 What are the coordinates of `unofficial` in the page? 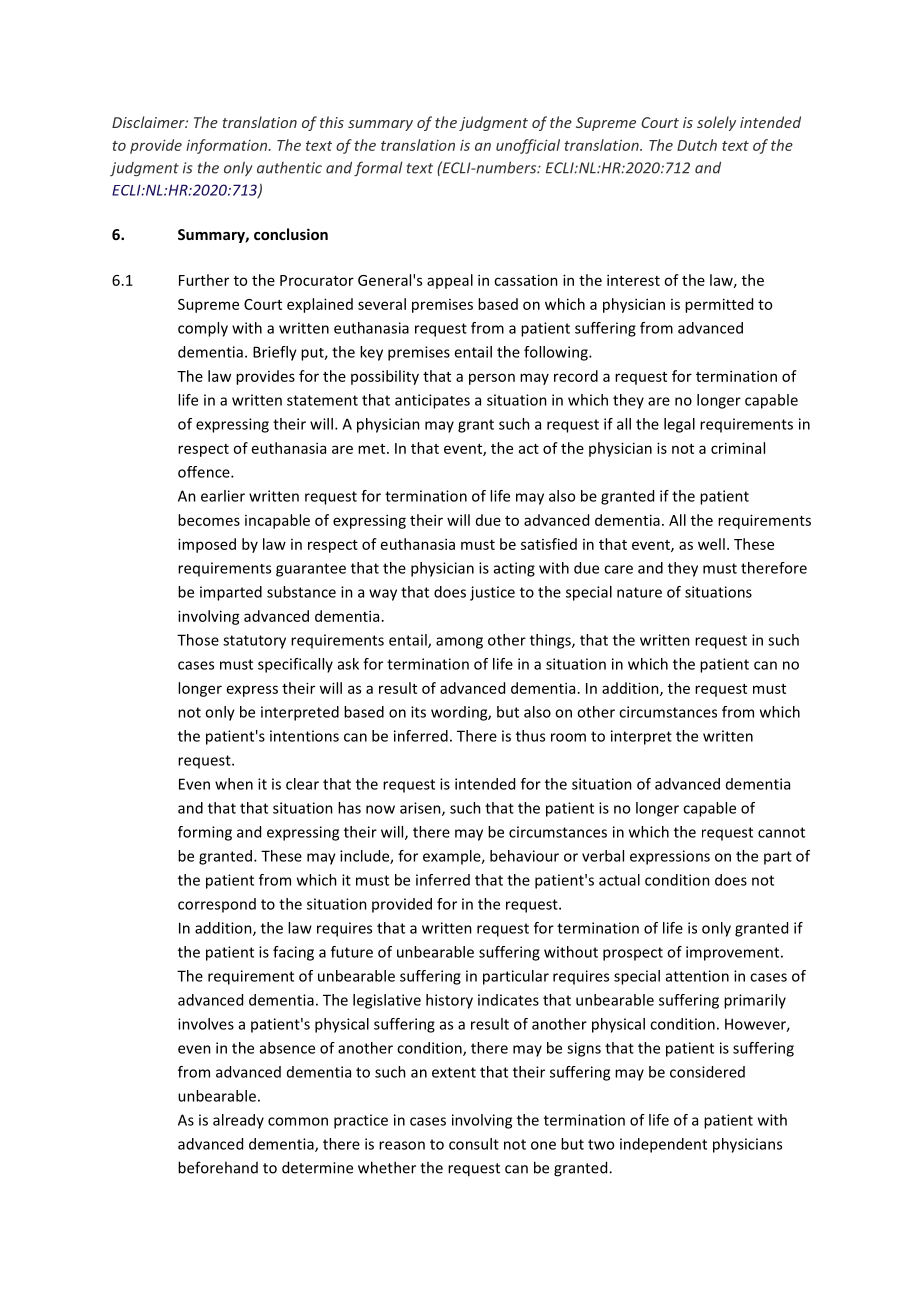 It's located at (528, 146).
